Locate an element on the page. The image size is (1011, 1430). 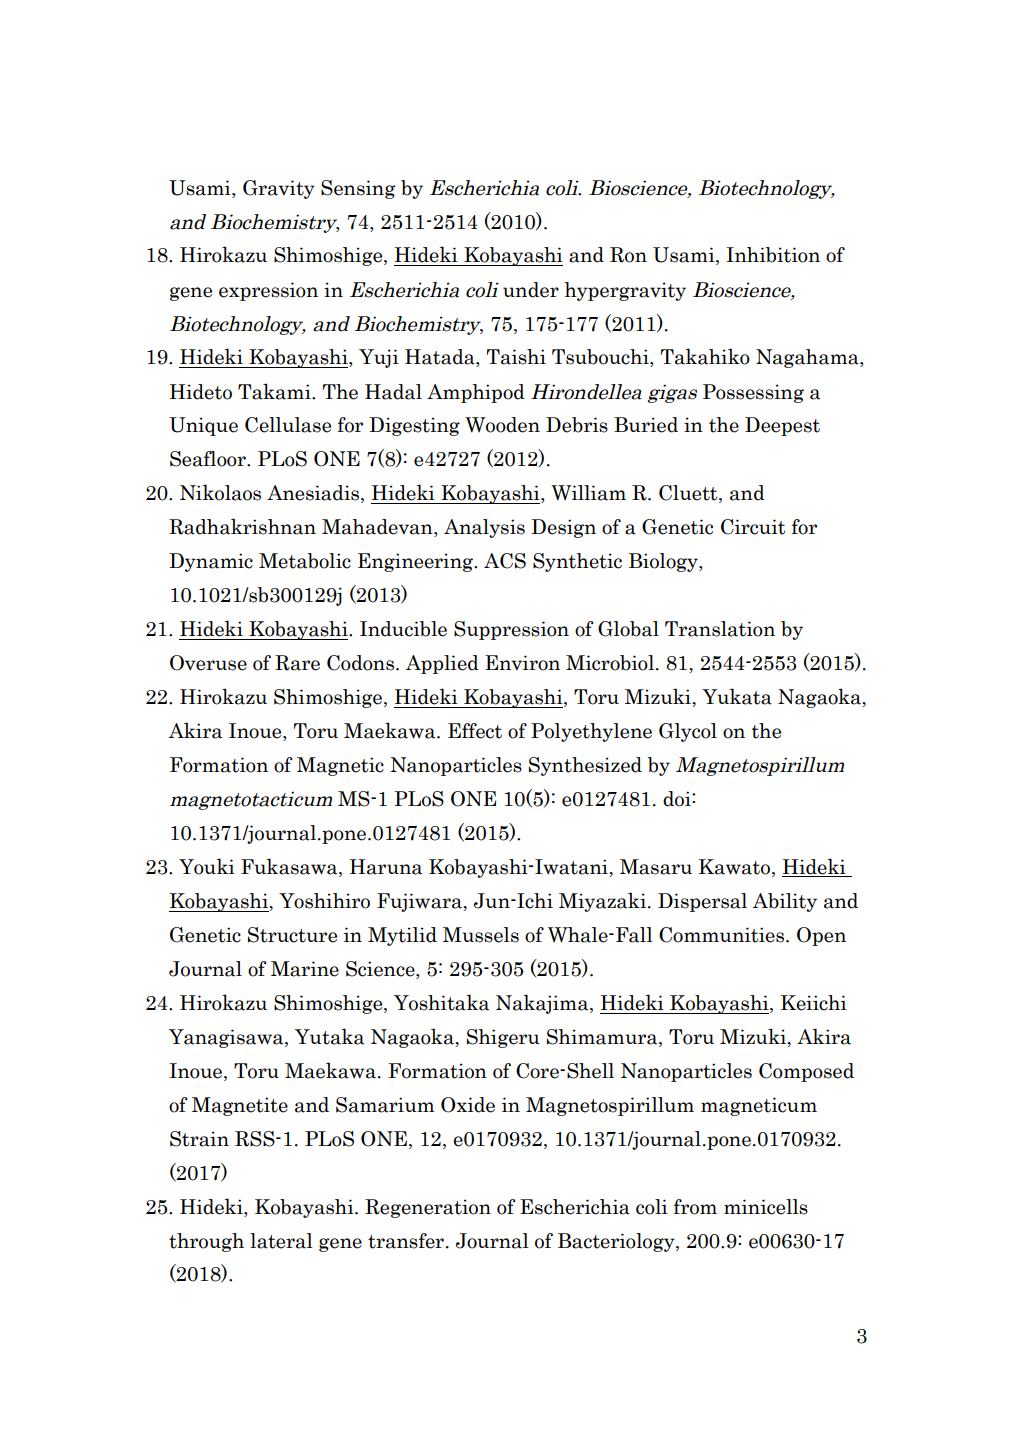
Inhibition is located at coordinates (773, 255).
